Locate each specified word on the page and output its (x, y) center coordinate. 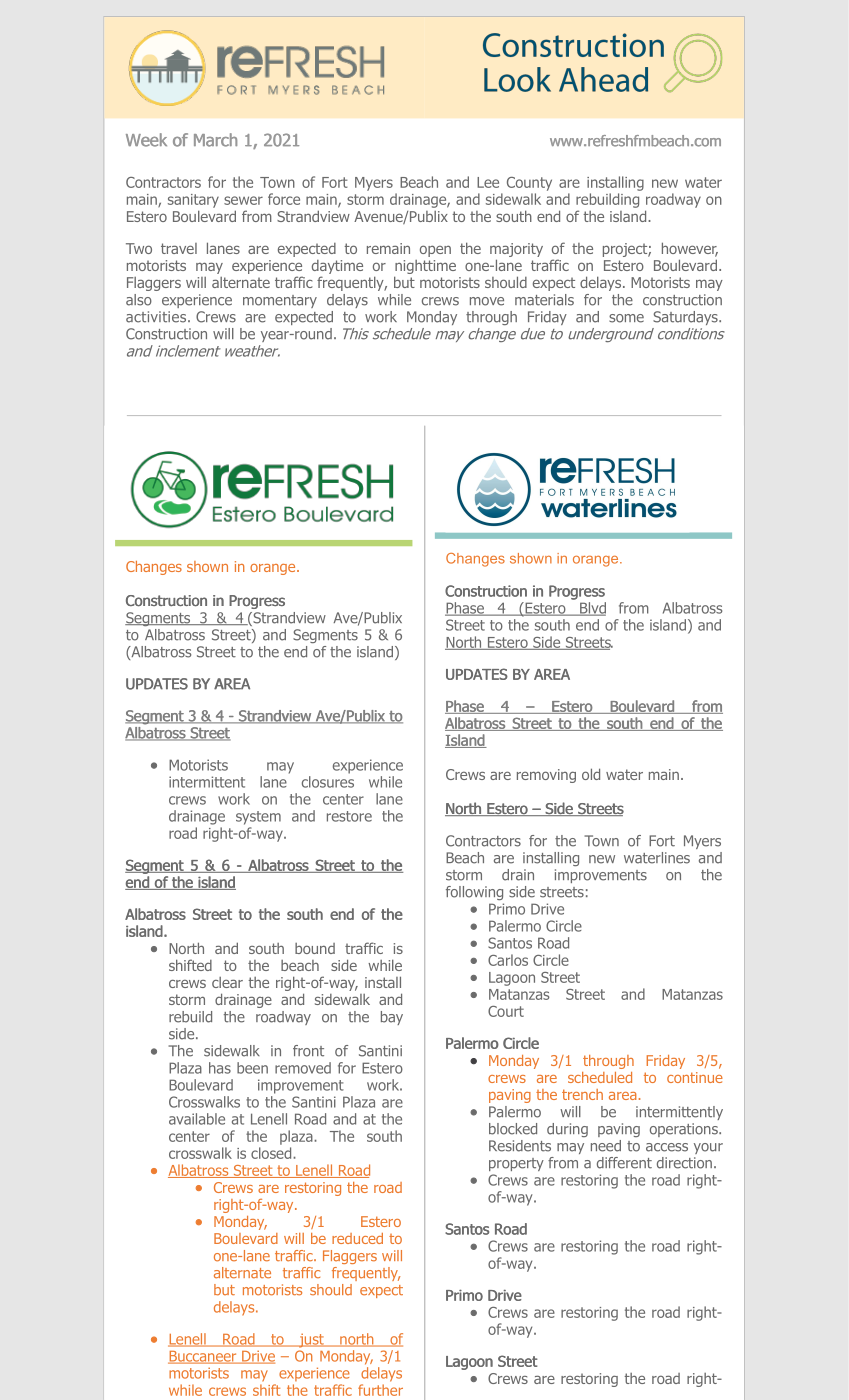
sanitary (193, 201)
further (380, 1390)
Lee (488, 182)
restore (349, 816)
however (690, 249)
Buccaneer (203, 1357)
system (258, 818)
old (591, 774)
